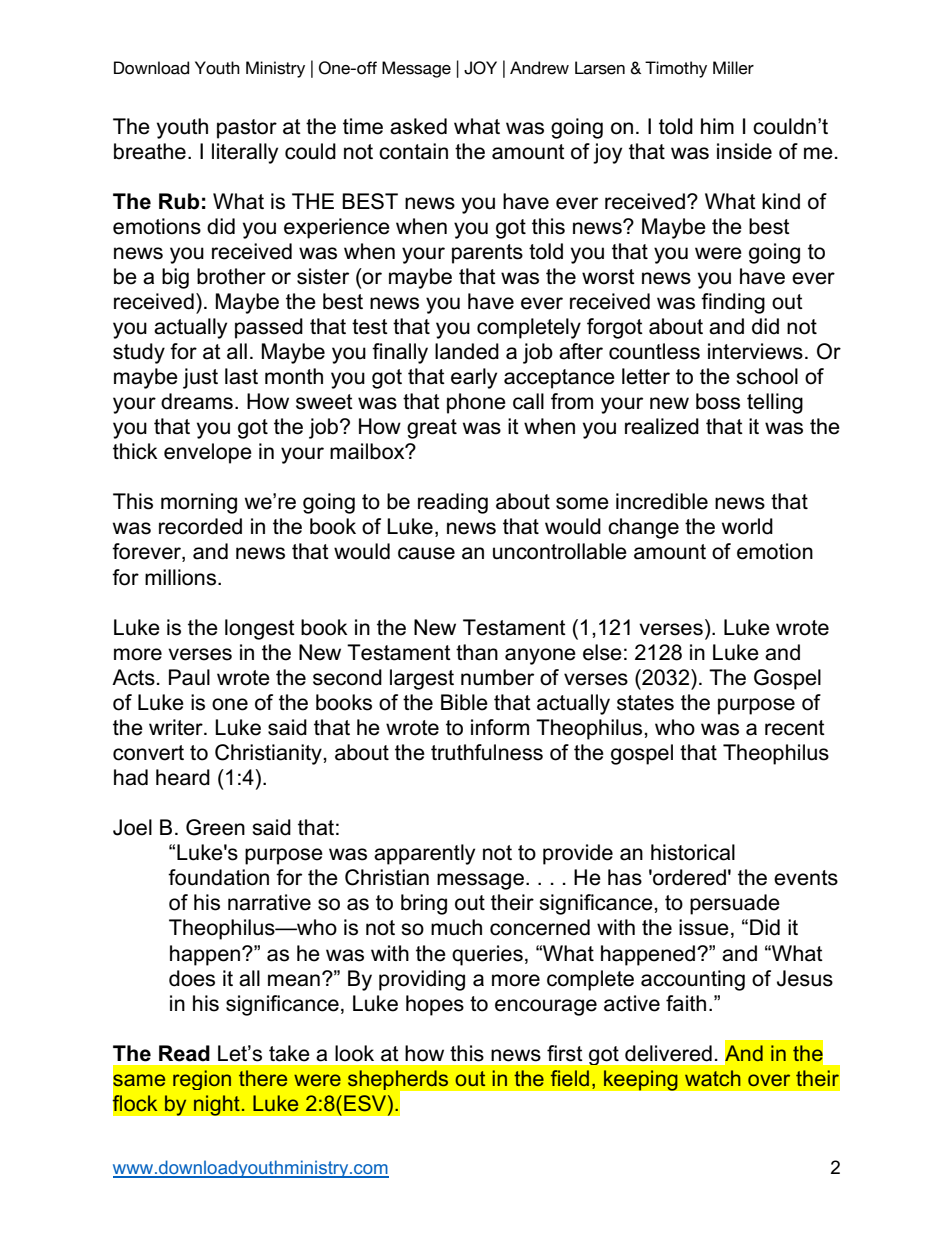  I want to click on interviews, so click(755, 351).
